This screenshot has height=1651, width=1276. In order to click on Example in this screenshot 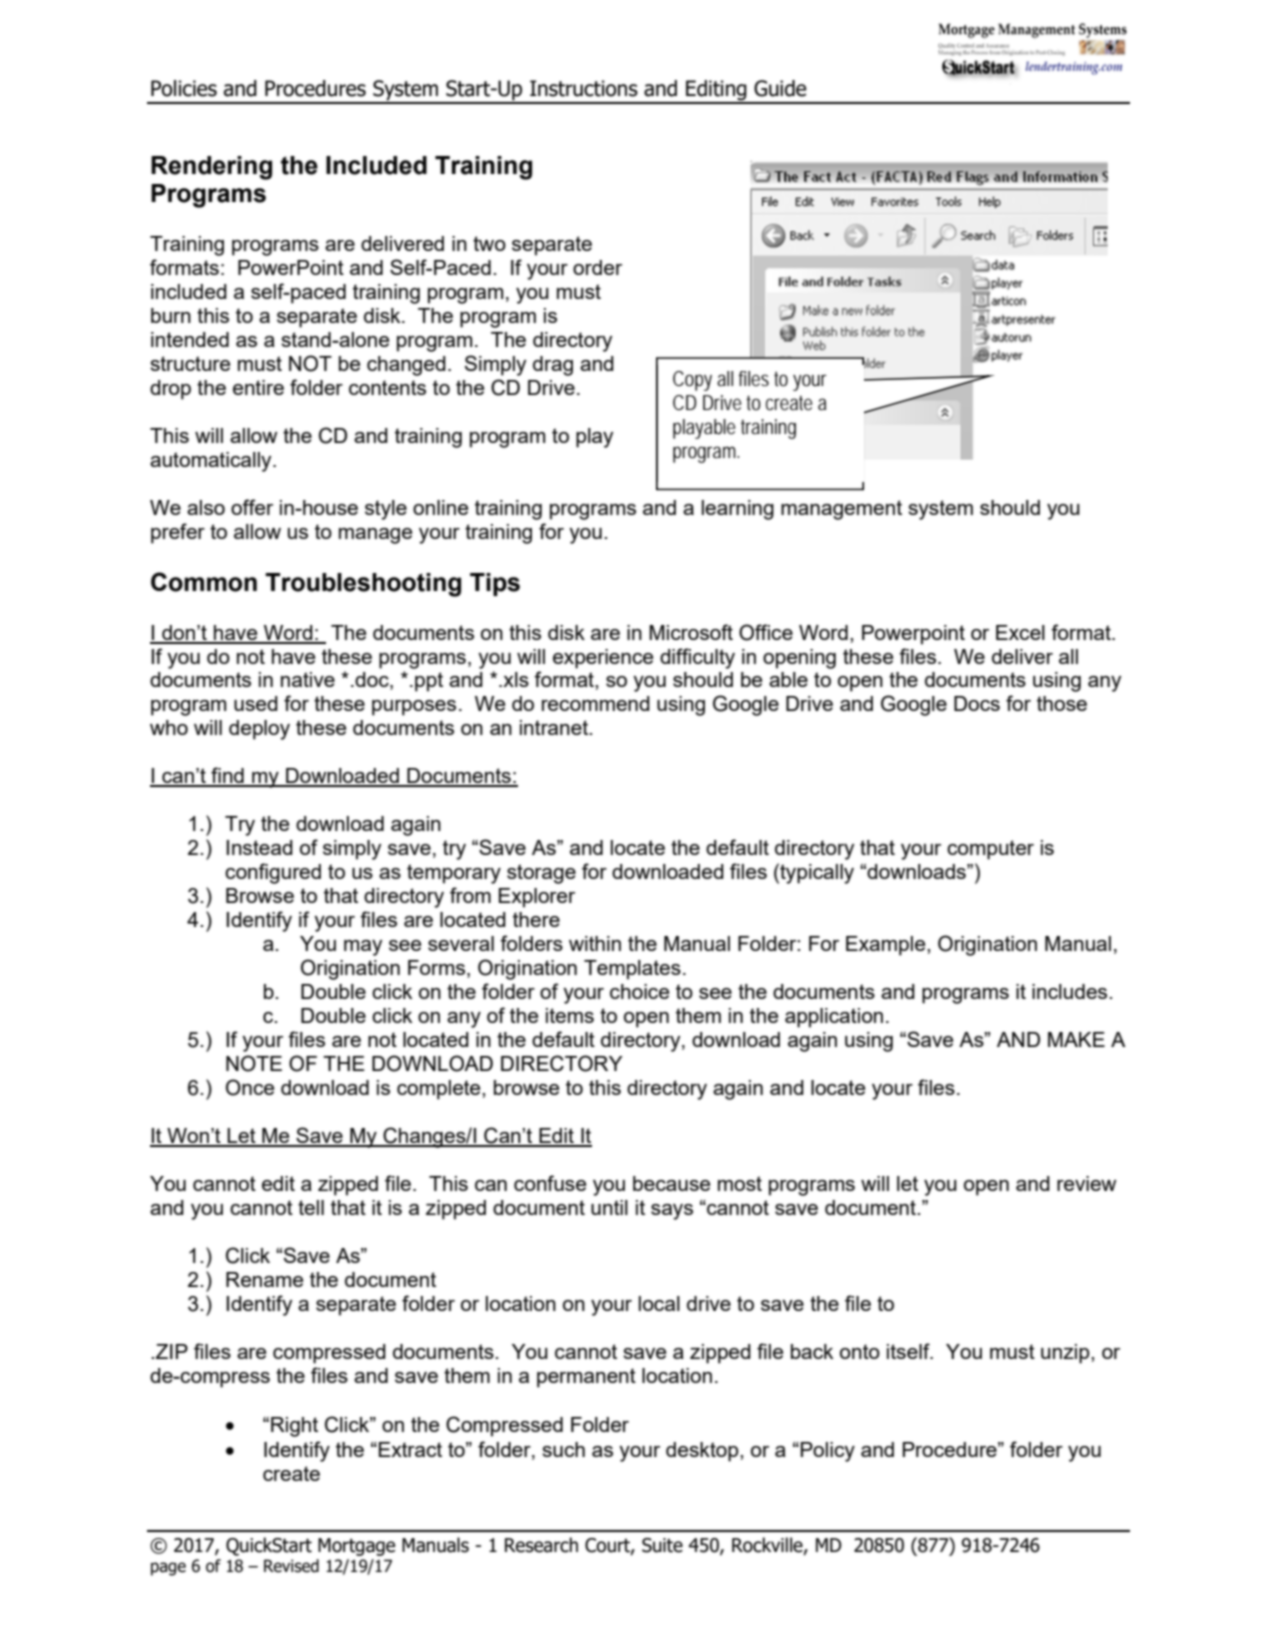, I will do `click(887, 946)`.
